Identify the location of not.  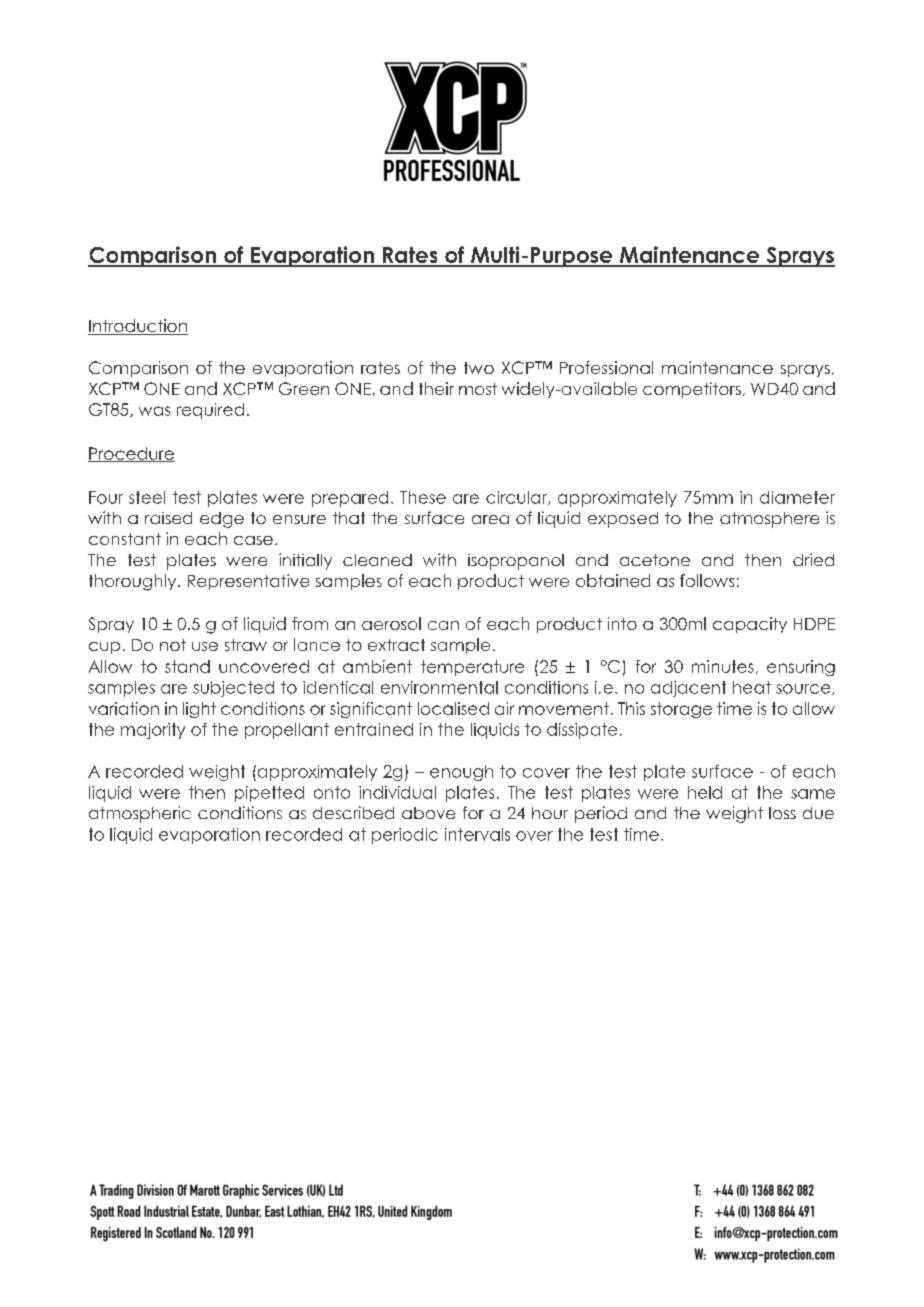
(173, 645).
